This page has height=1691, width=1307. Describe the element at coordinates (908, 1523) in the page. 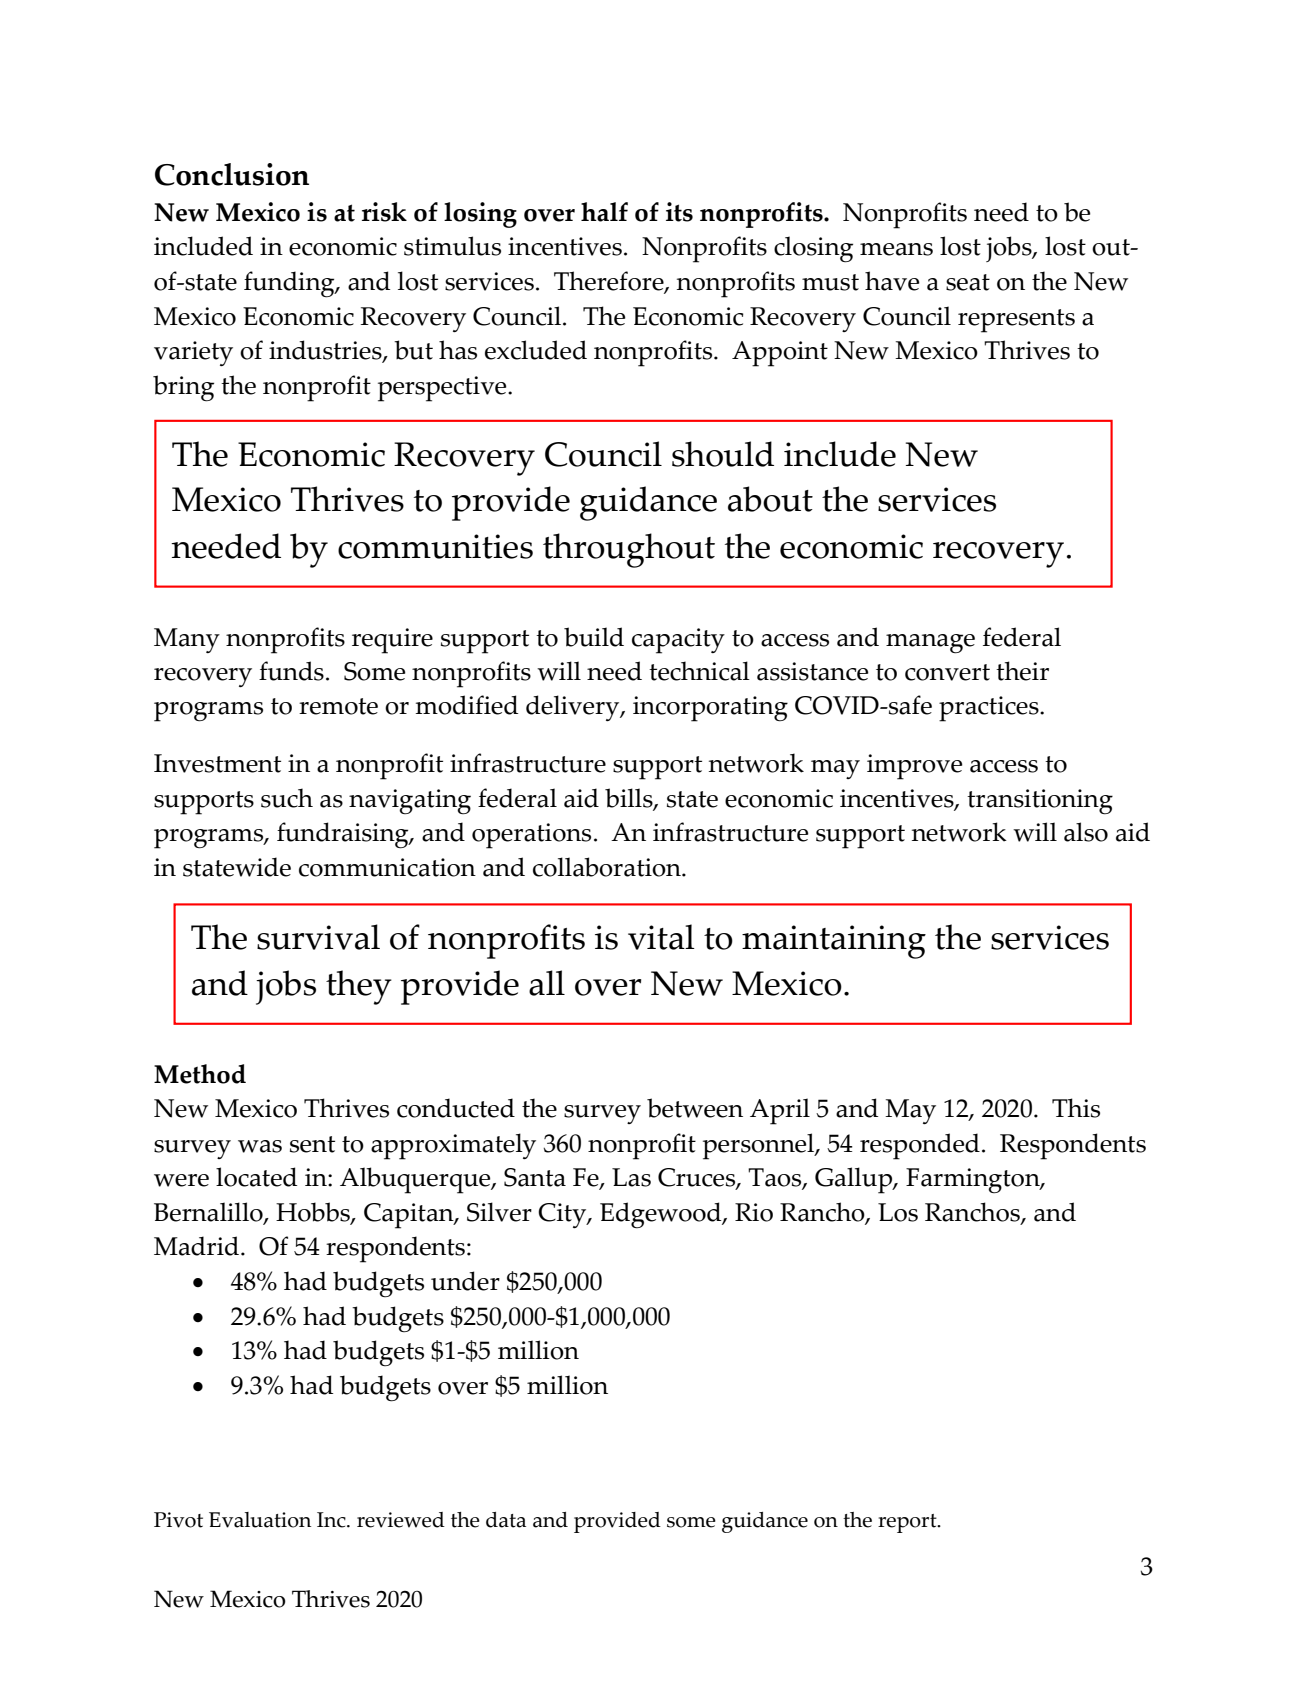

I see `report` at that location.
